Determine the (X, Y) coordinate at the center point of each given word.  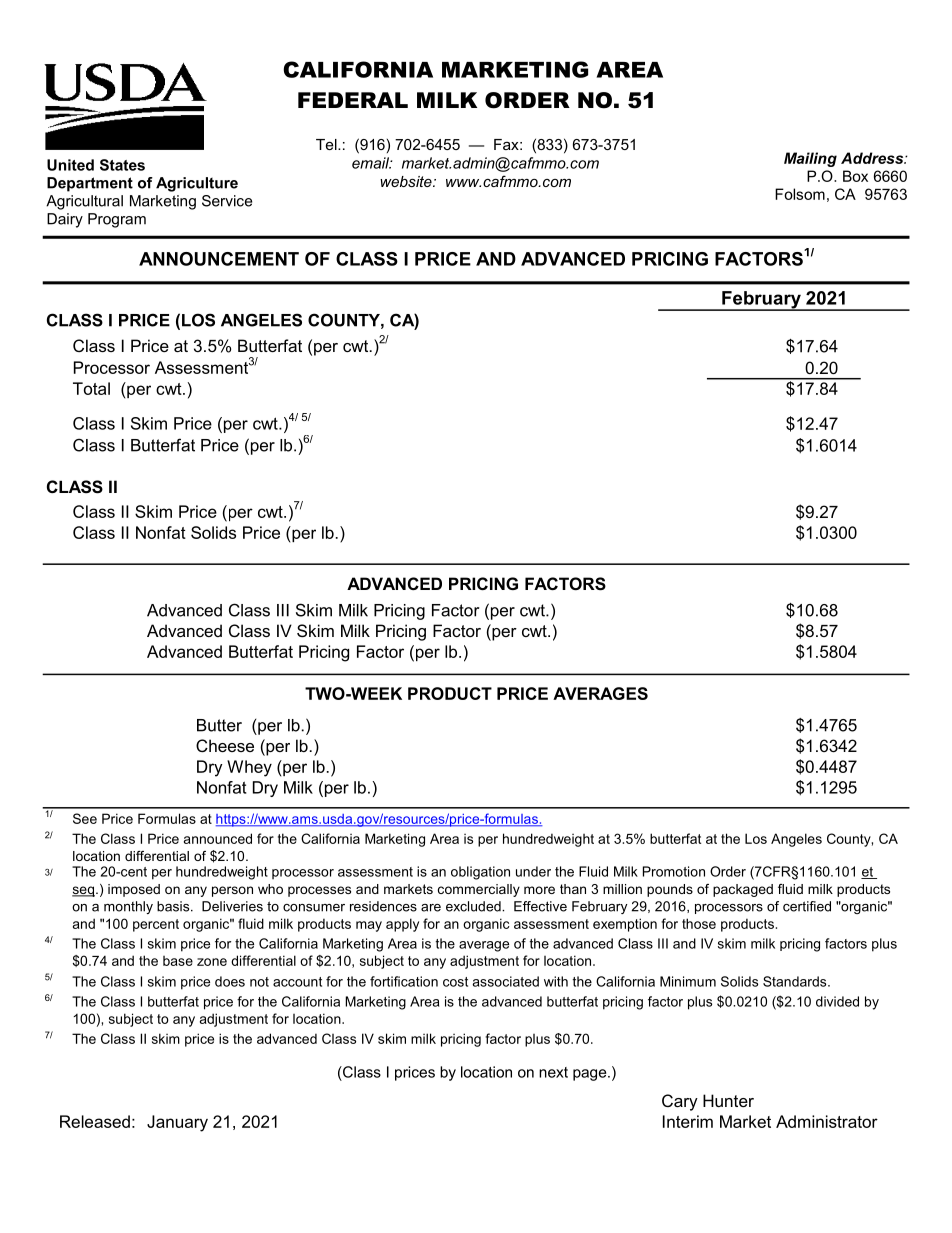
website (407, 181)
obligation (480, 873)
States (122, 165)
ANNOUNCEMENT (219, 259)
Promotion (674, 871)
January (177, 1123)
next (553, 1072)
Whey (249, 768)
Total (91, 388)
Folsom (800, 194)
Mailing (810, 159)
